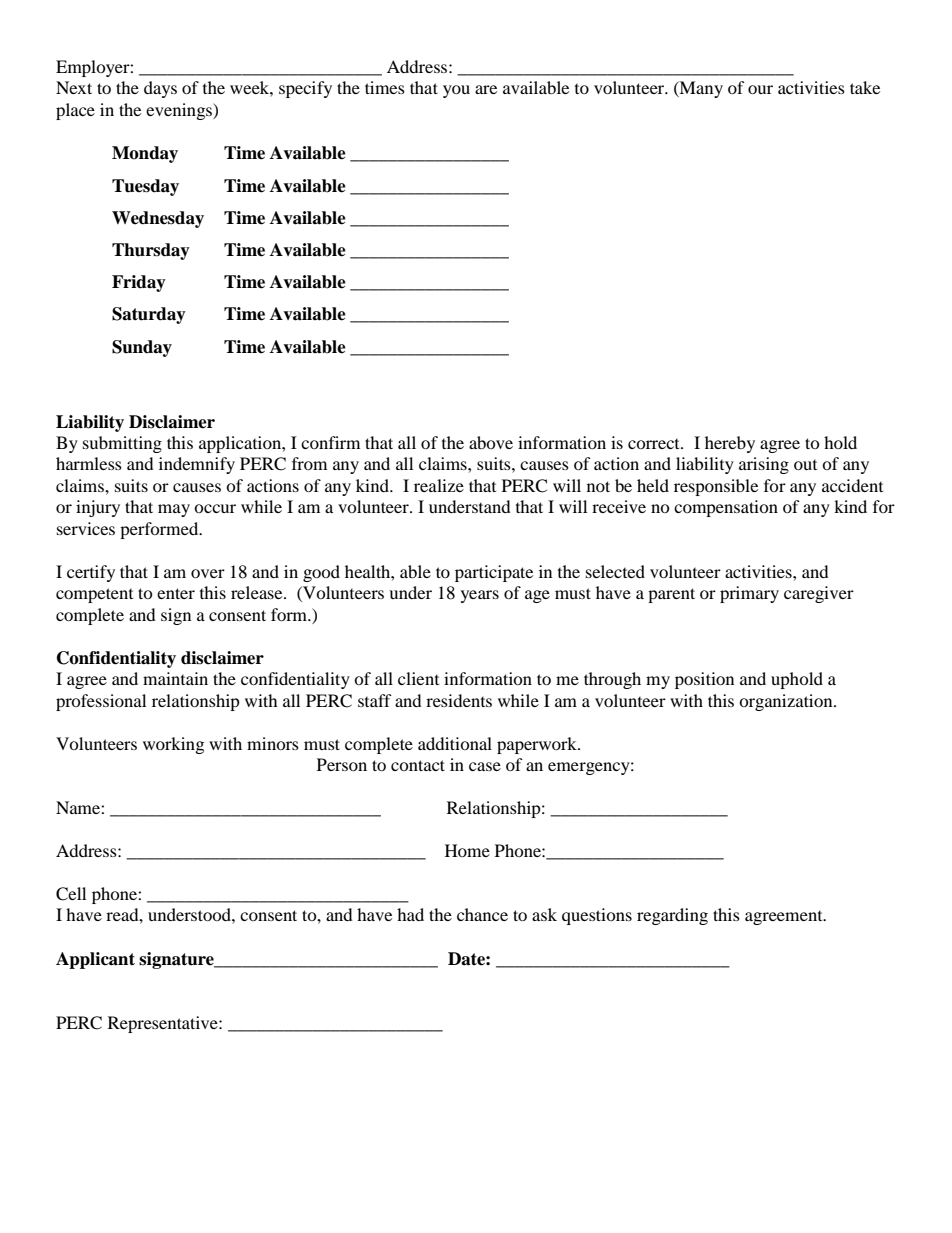 This screenshot has height=1233, width=952. Describe the element at coordinates (160, 89) in the screenshot. I see `days` at that location.
